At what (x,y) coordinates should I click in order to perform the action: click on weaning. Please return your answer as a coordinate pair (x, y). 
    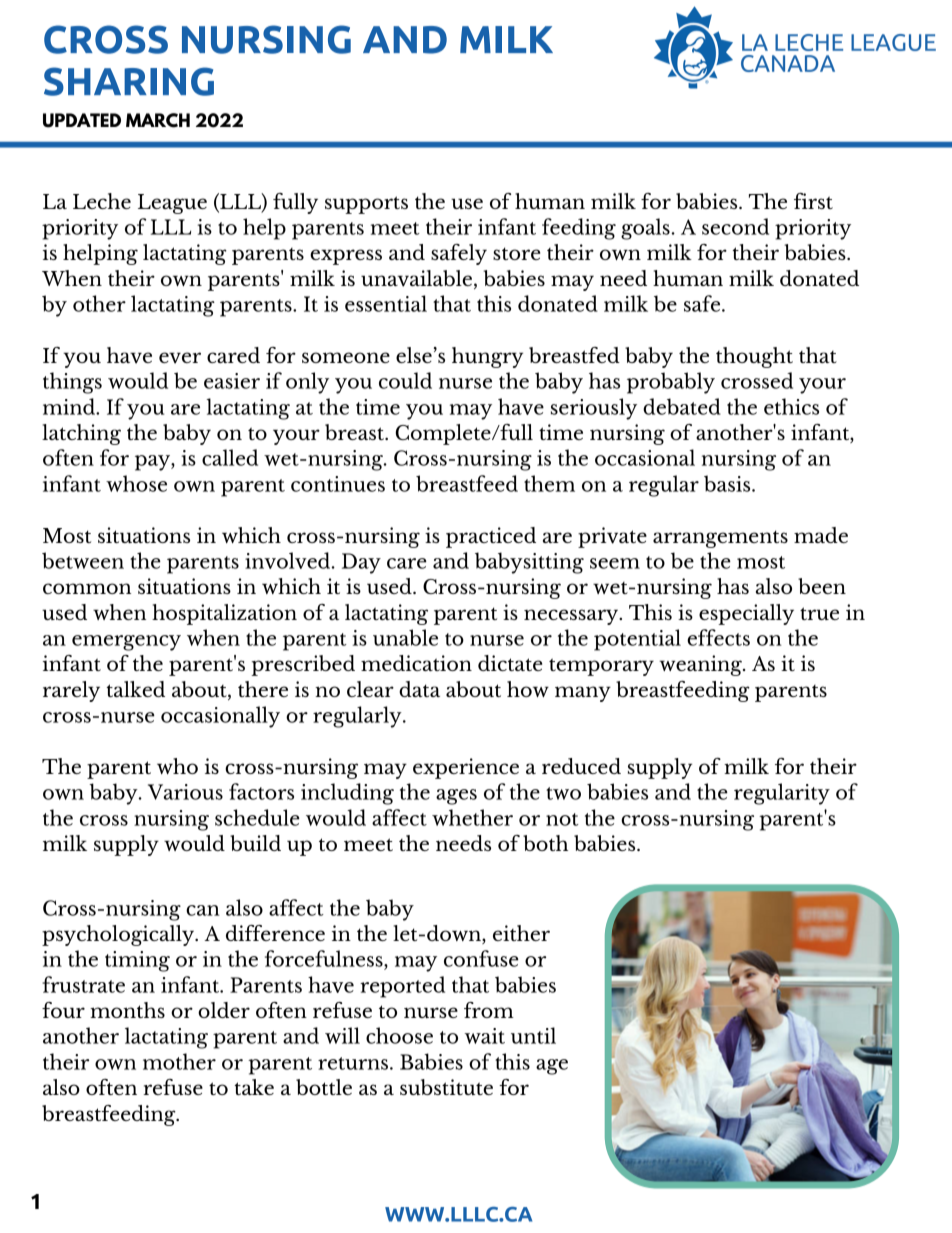
    Looking at the image, I should click on (701, 665).
